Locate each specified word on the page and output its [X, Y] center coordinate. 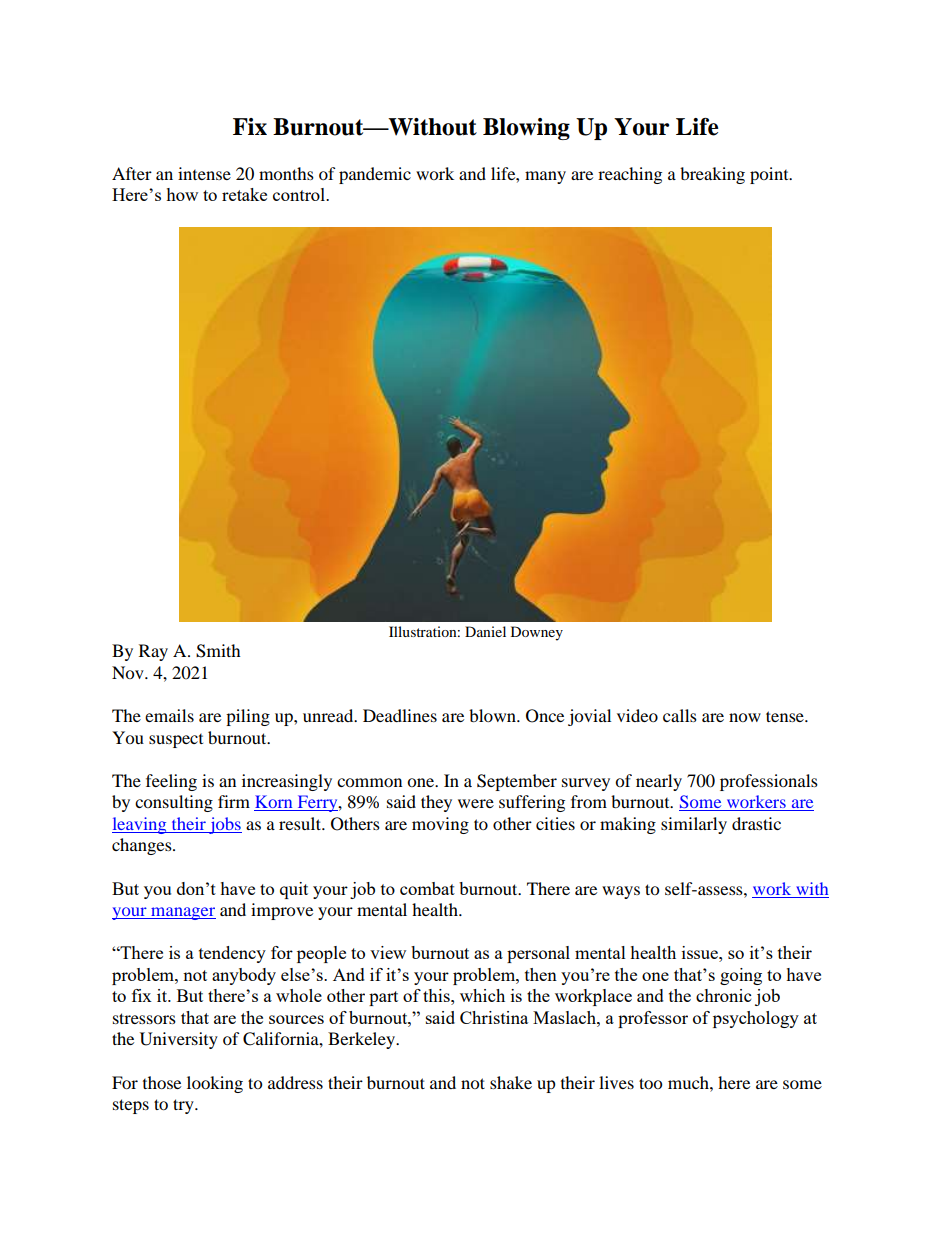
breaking [712, 175]
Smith [218, 651]
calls [680, 715]
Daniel [485, 631]
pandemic [375, 175]
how [182, 194]
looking [215, 1084]
